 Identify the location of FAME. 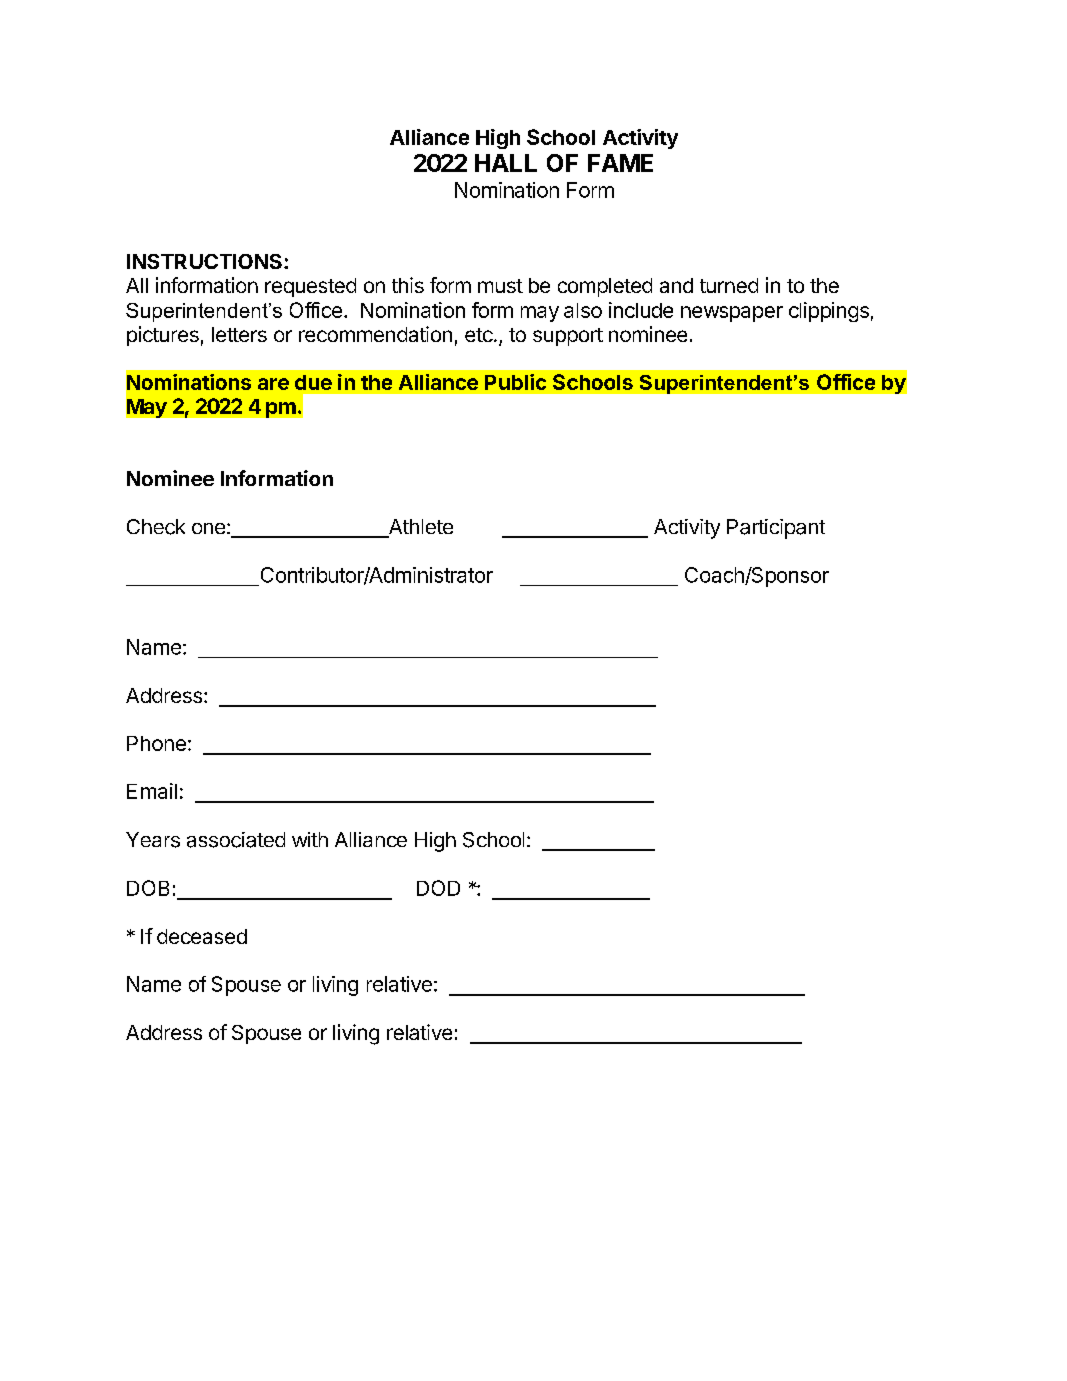
(620, 163).
